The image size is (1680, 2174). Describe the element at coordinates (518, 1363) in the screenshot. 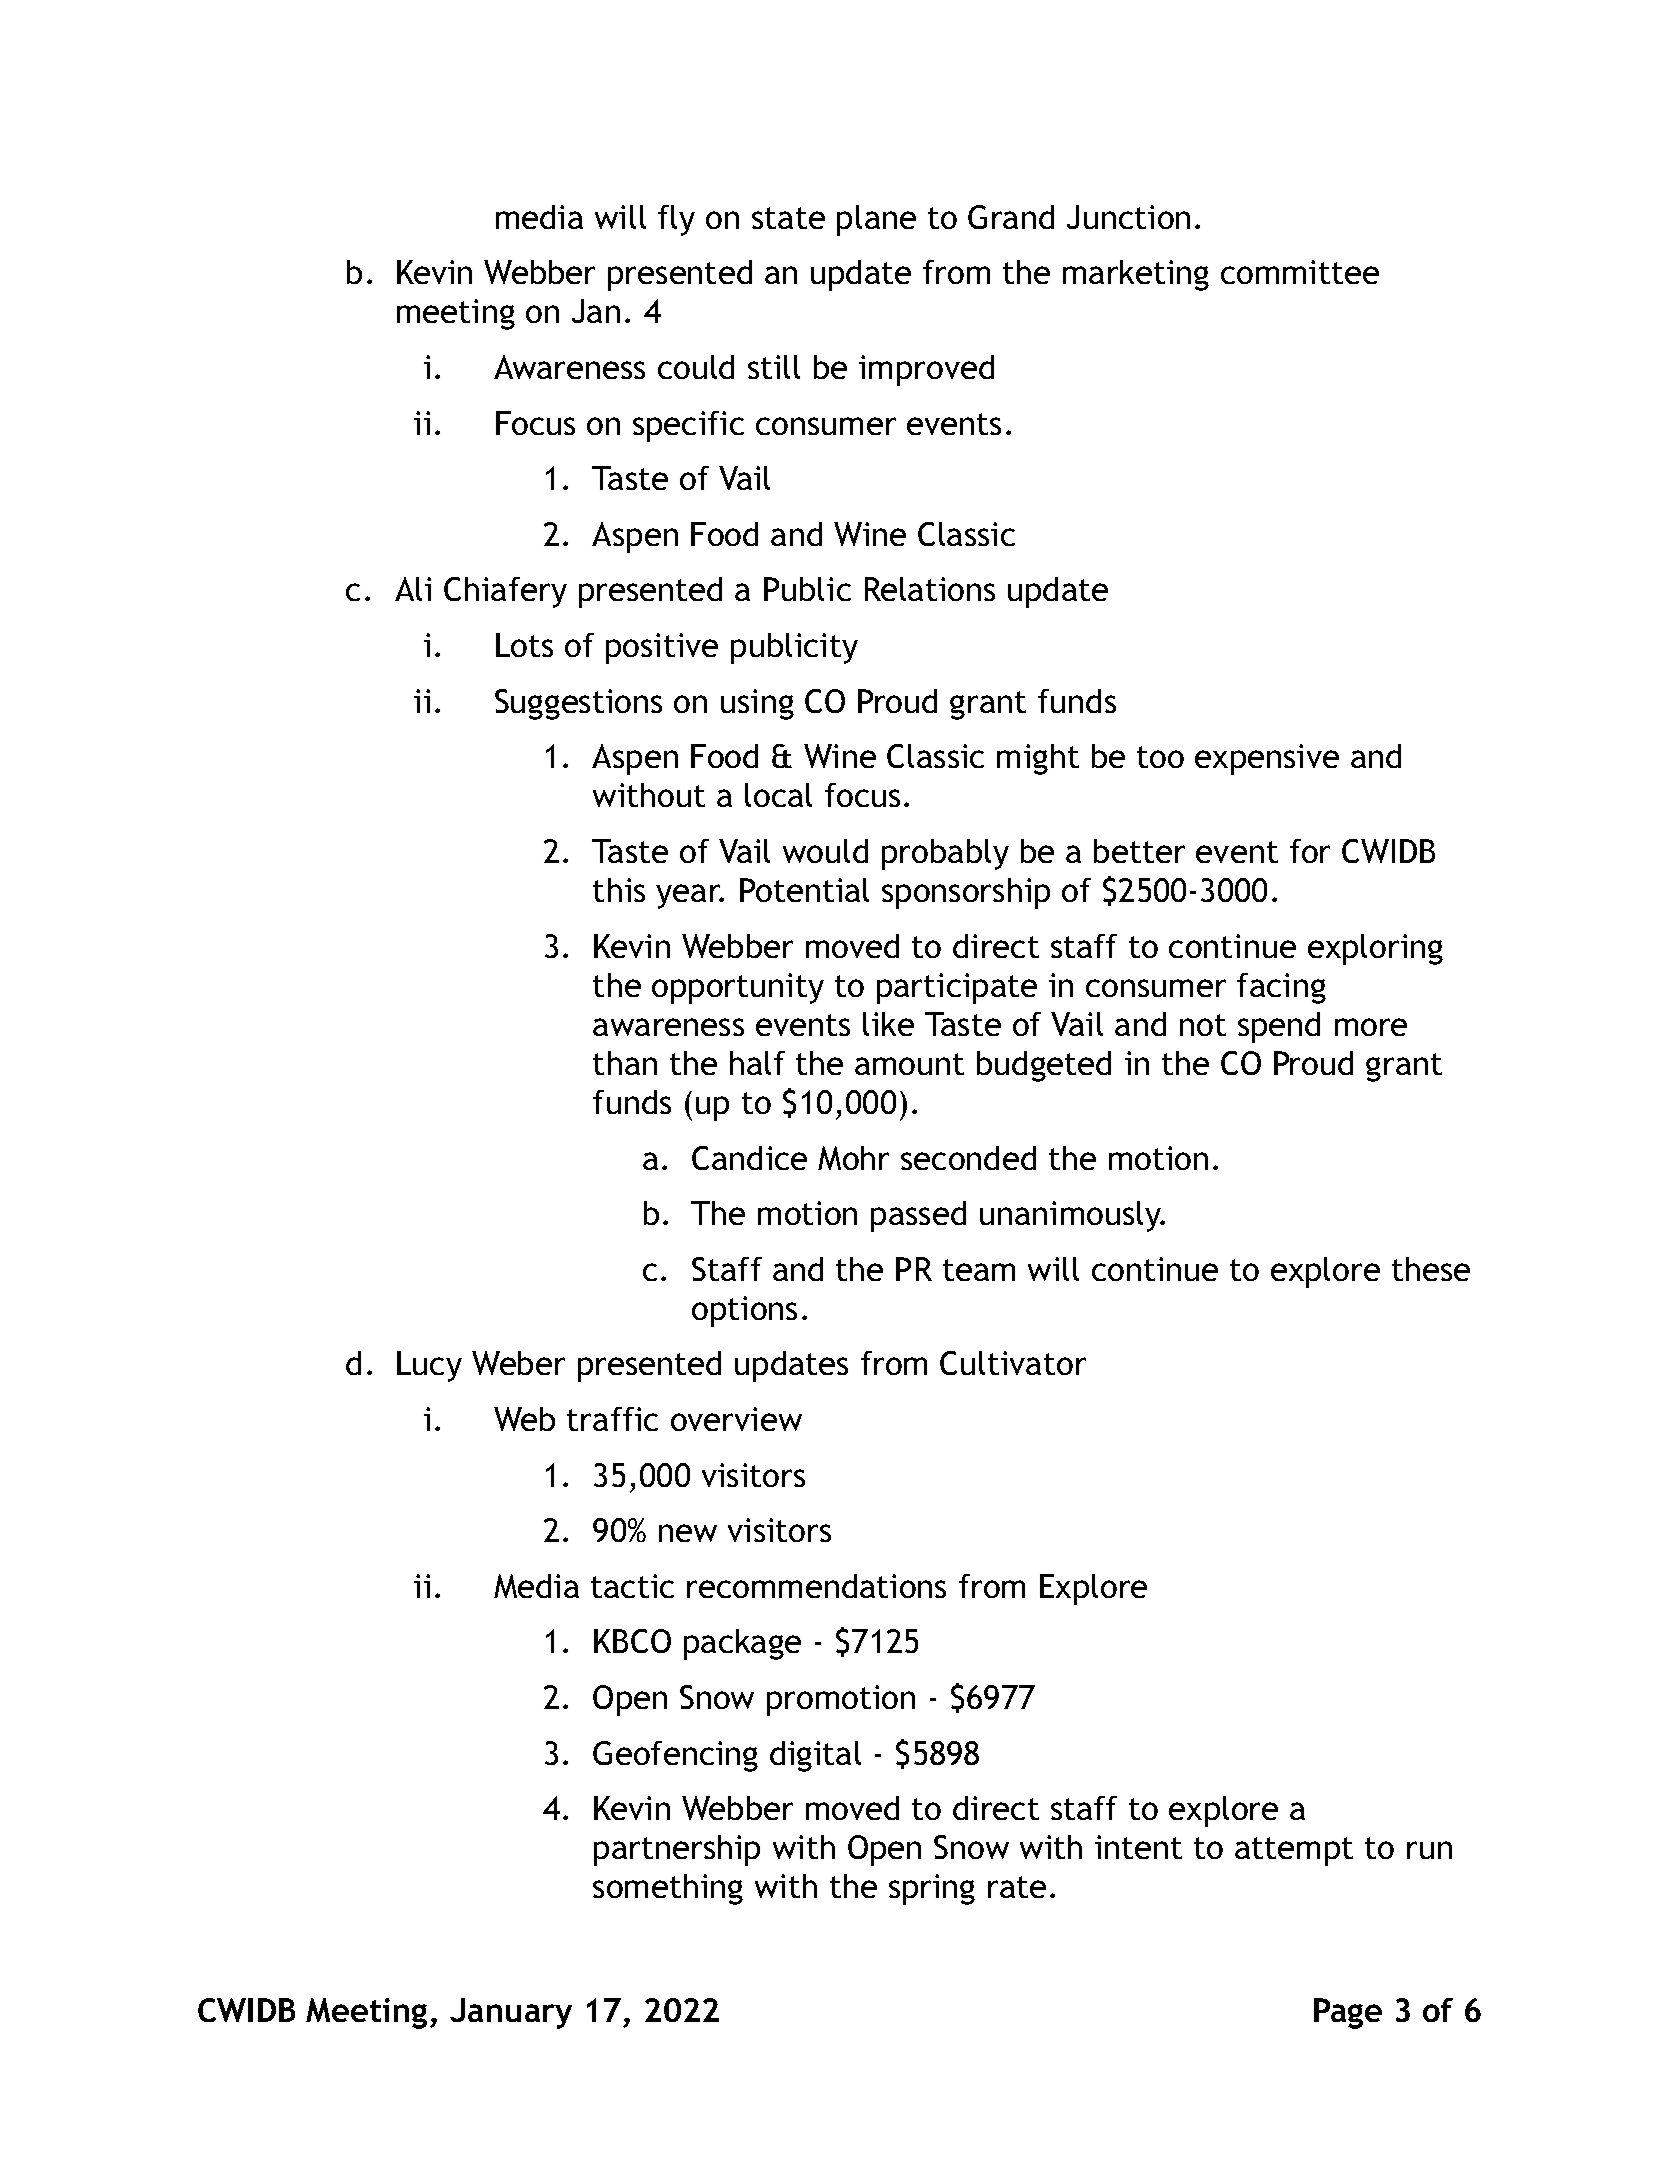

I see `Weber` at that location.
